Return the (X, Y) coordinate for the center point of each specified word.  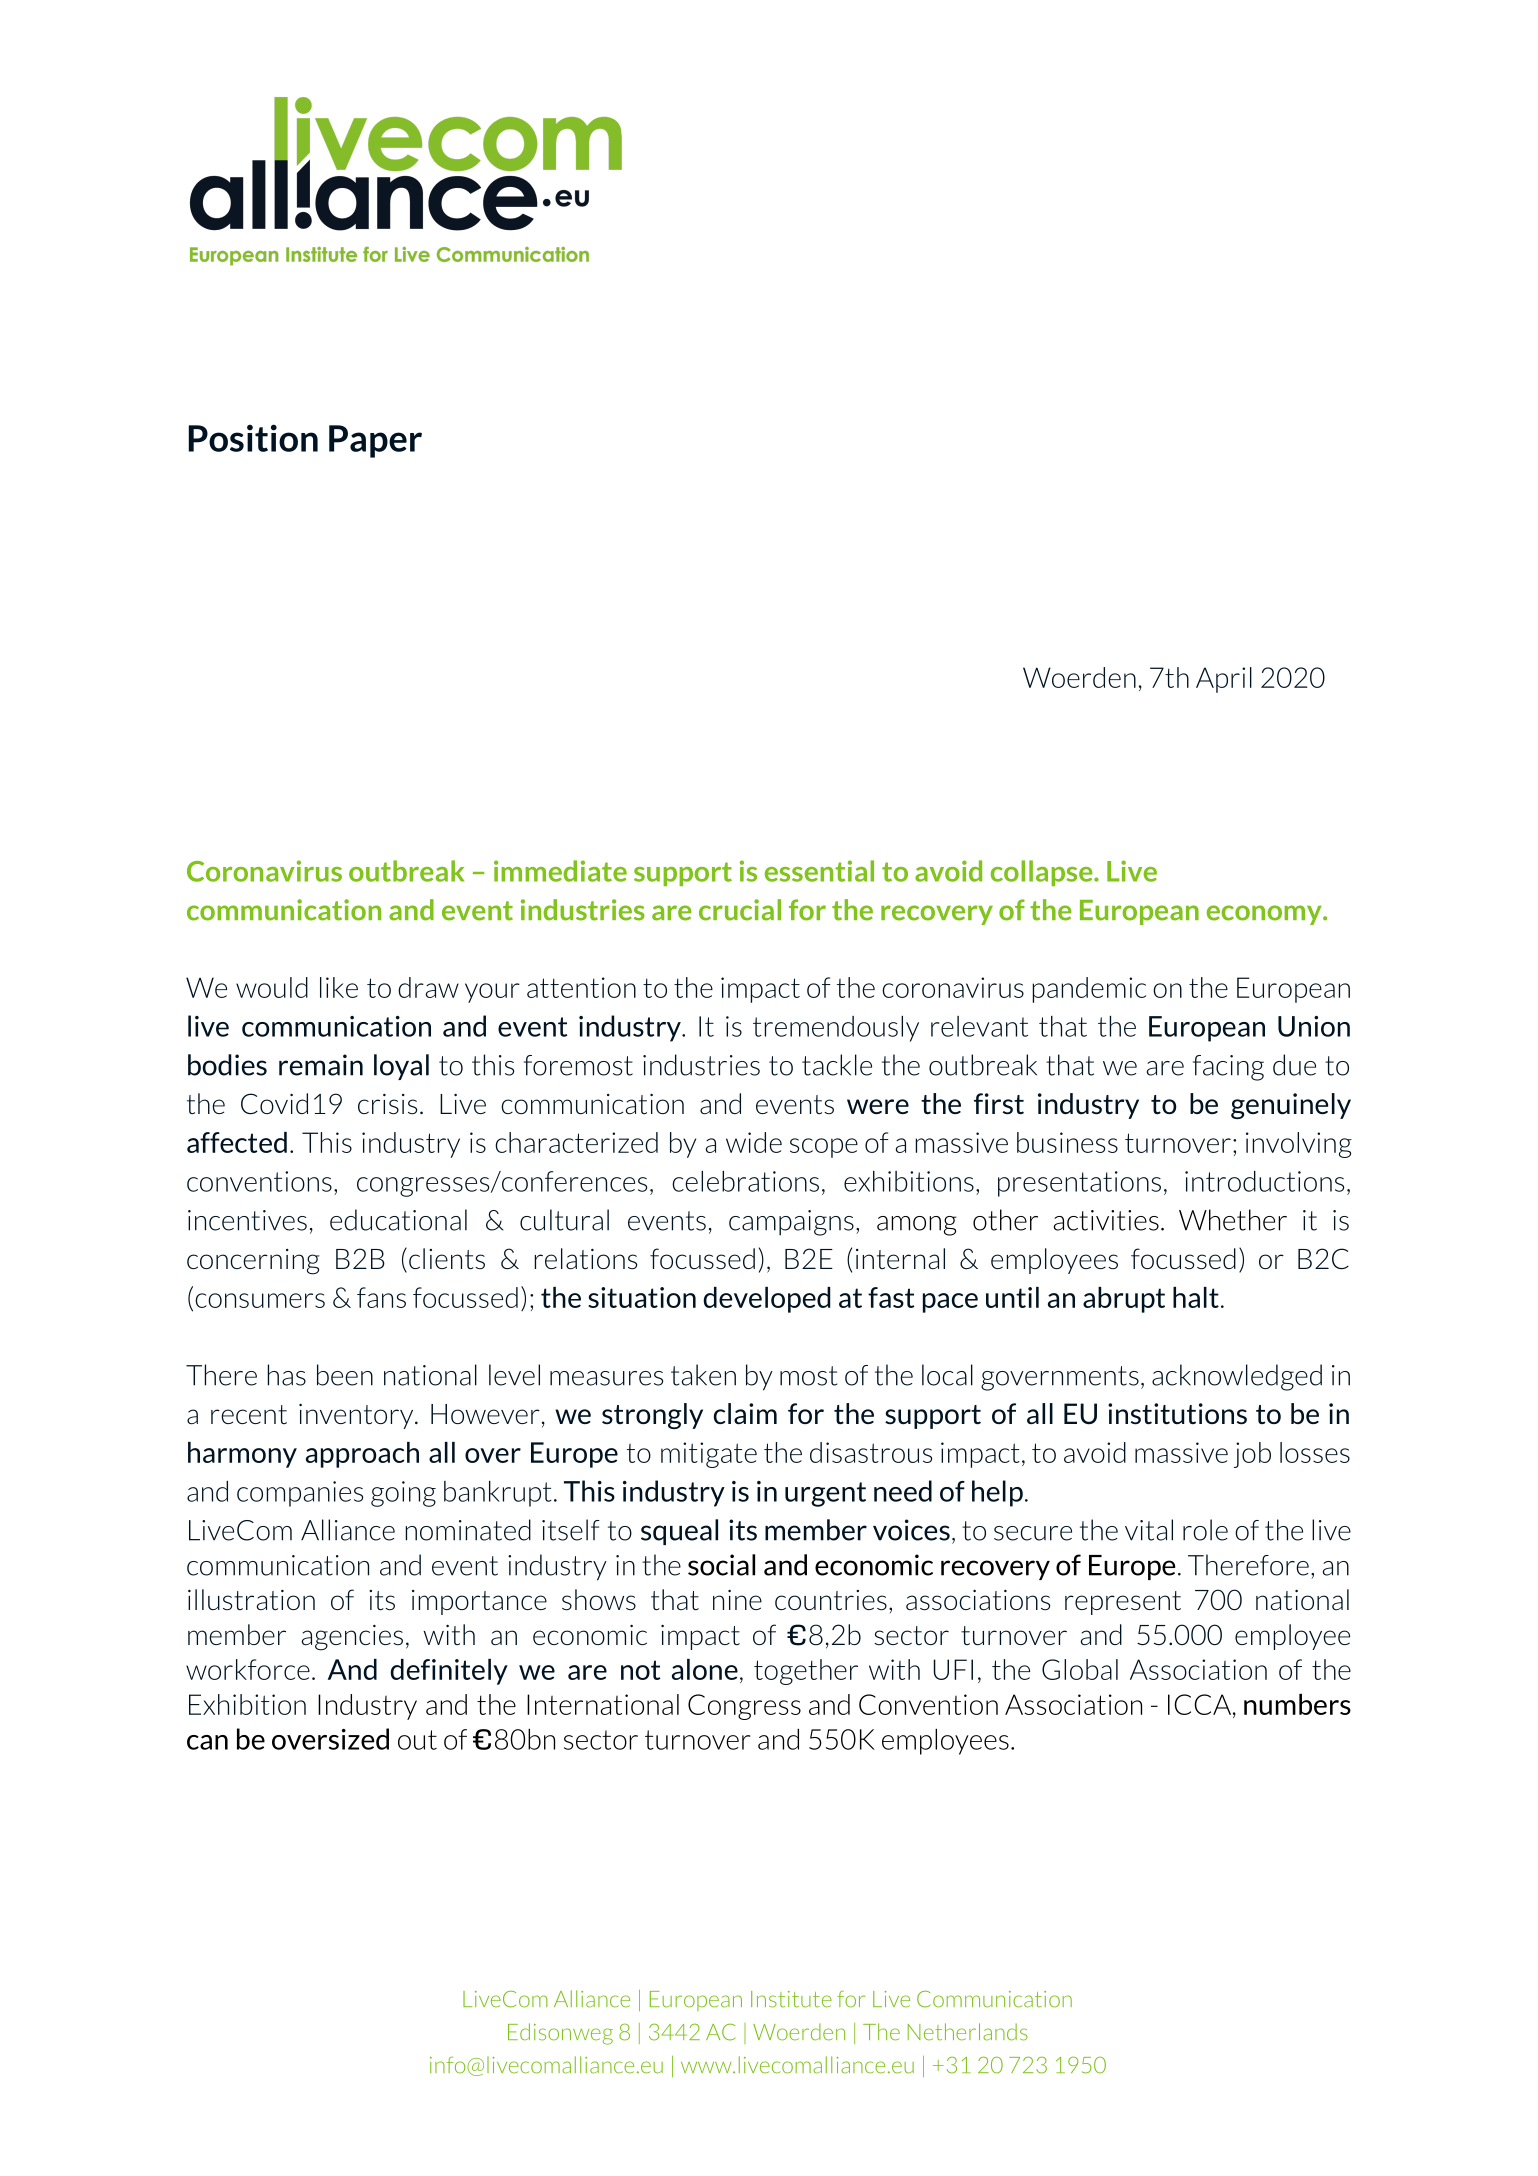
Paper (375, 441)
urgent (825, 1494)
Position (253, 438)
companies (300, 1494)
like (339, 987)
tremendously (836, 1029)
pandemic (1089, 990)
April (1224, 680)
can (207, 1742)
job (1252, 1455)
